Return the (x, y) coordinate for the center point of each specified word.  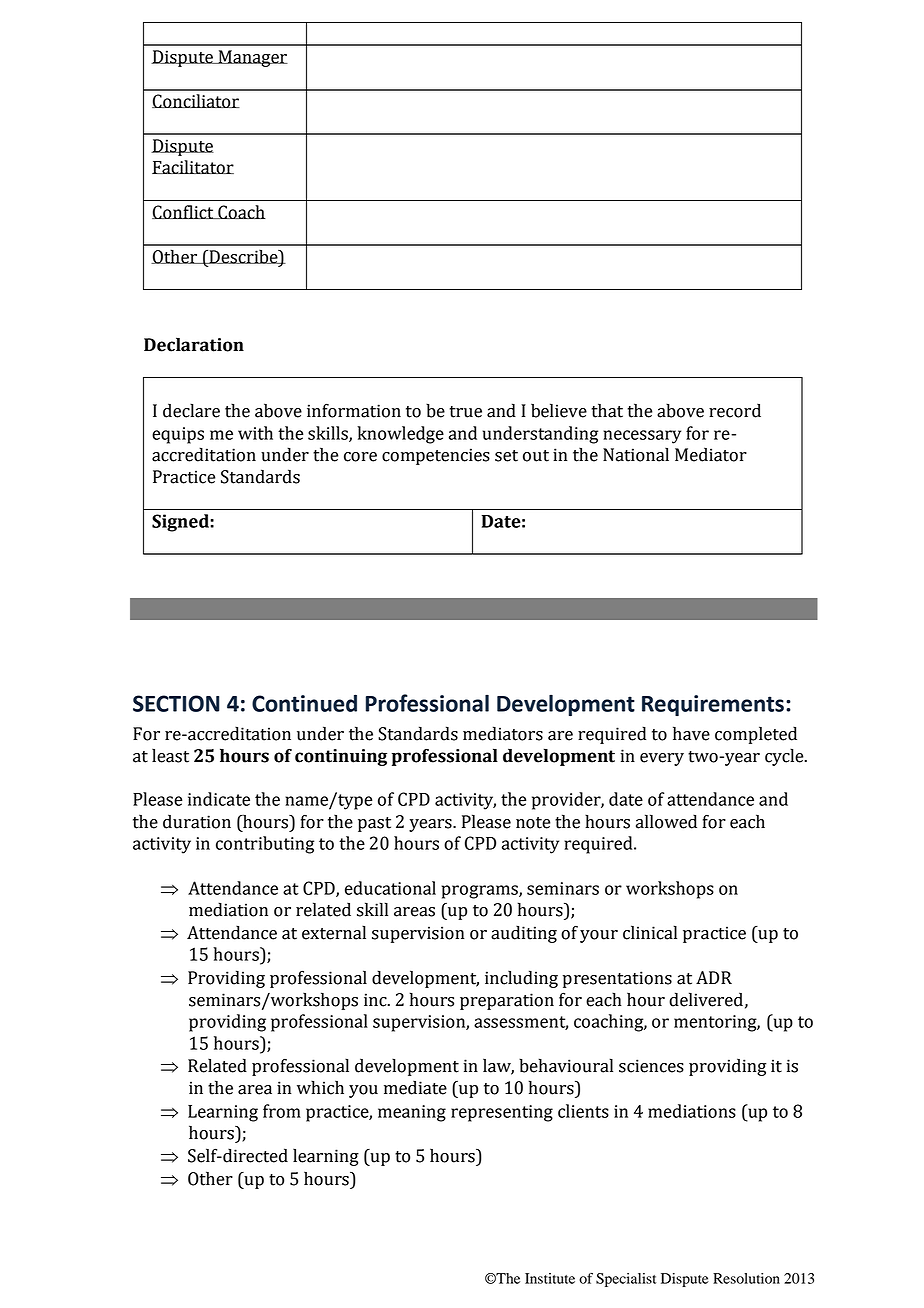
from (282, 1111)
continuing (341, 757)
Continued (304, 703)
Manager (252, 58)
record (735, 411)
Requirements (713, 705)
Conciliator (196, 101)
